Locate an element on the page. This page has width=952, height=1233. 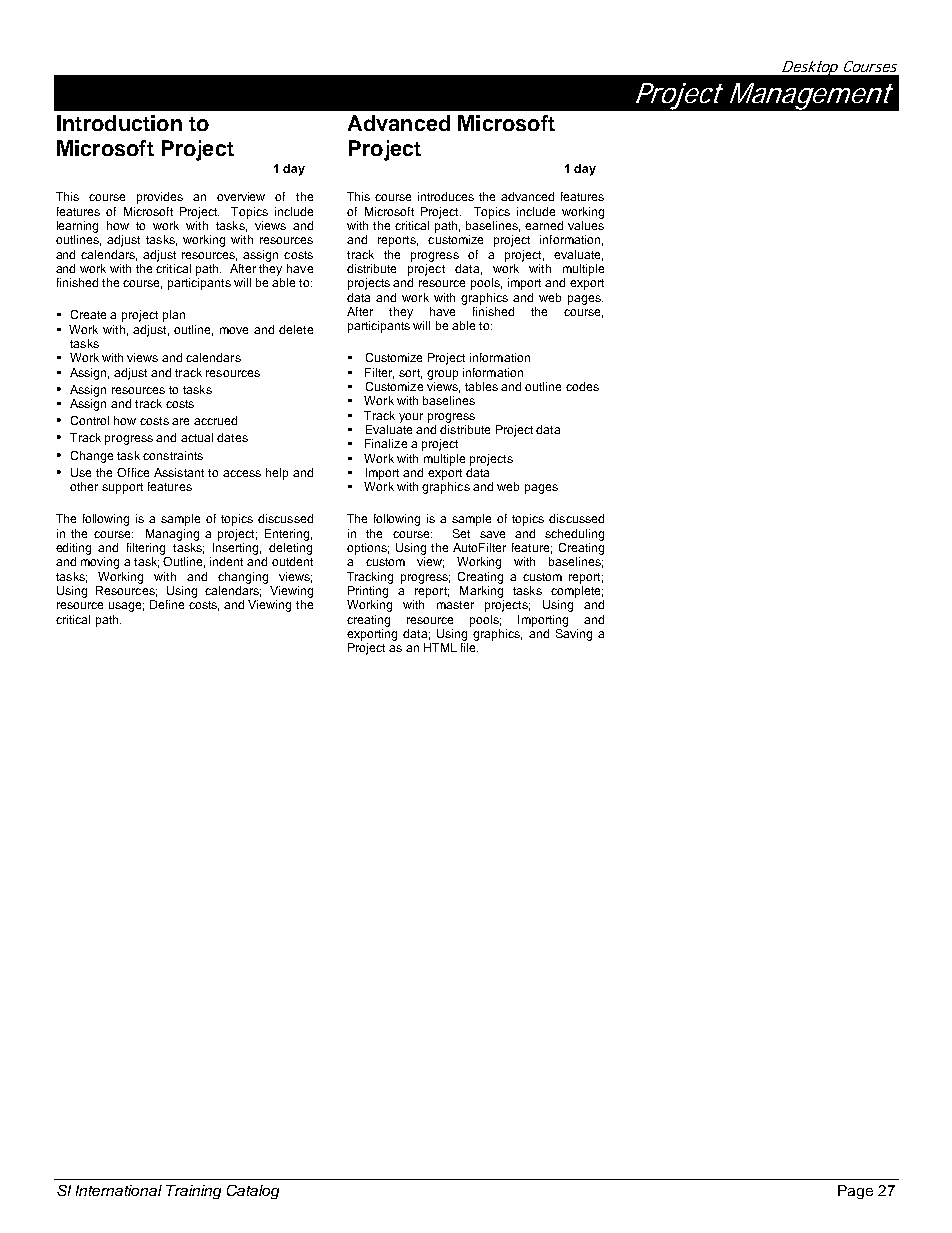
Catalog is located at coordinates (253, 1192).
